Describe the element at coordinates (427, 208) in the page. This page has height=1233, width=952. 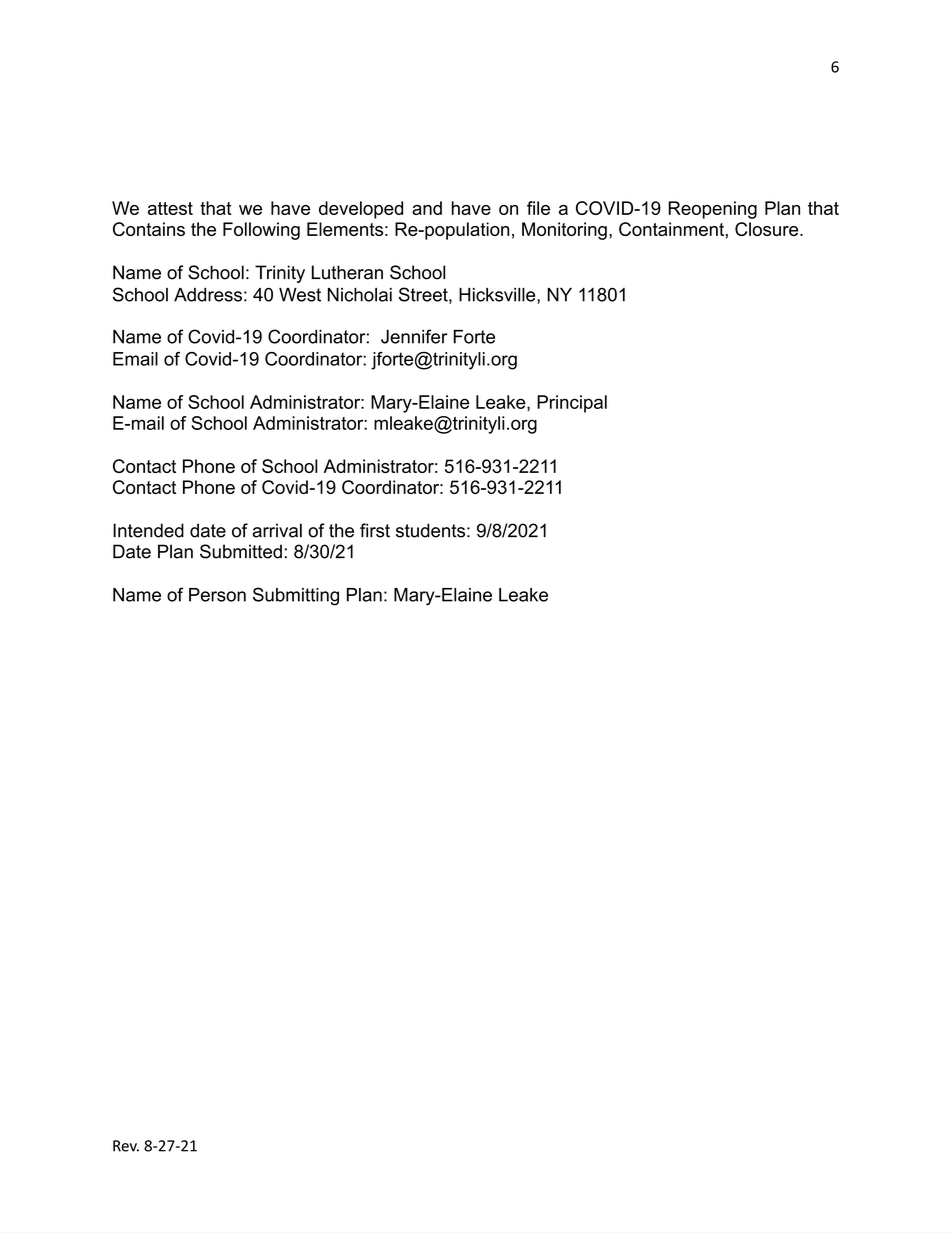
I see `and` at that location.
